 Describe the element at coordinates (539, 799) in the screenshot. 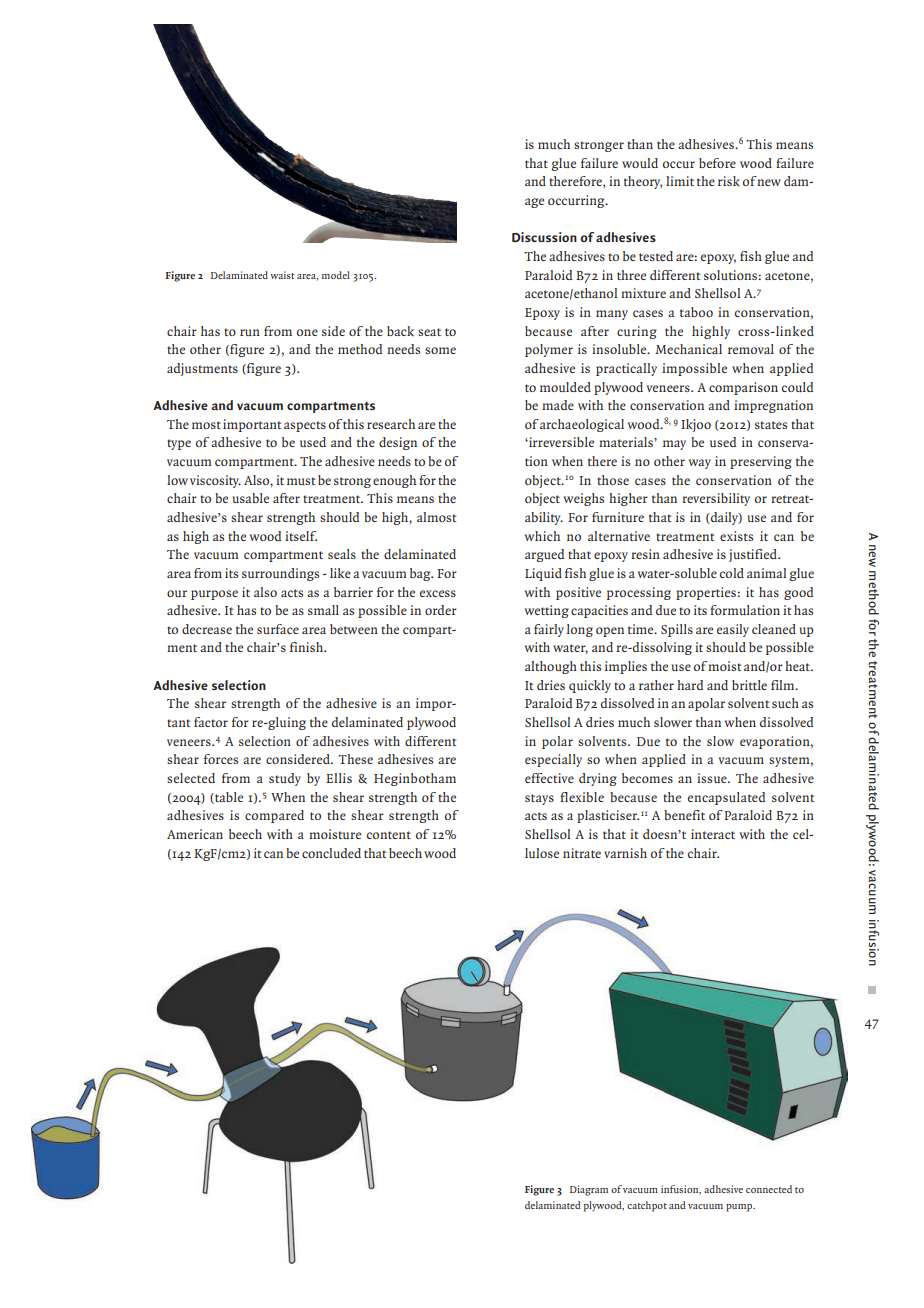

I see `stays` at that location.
